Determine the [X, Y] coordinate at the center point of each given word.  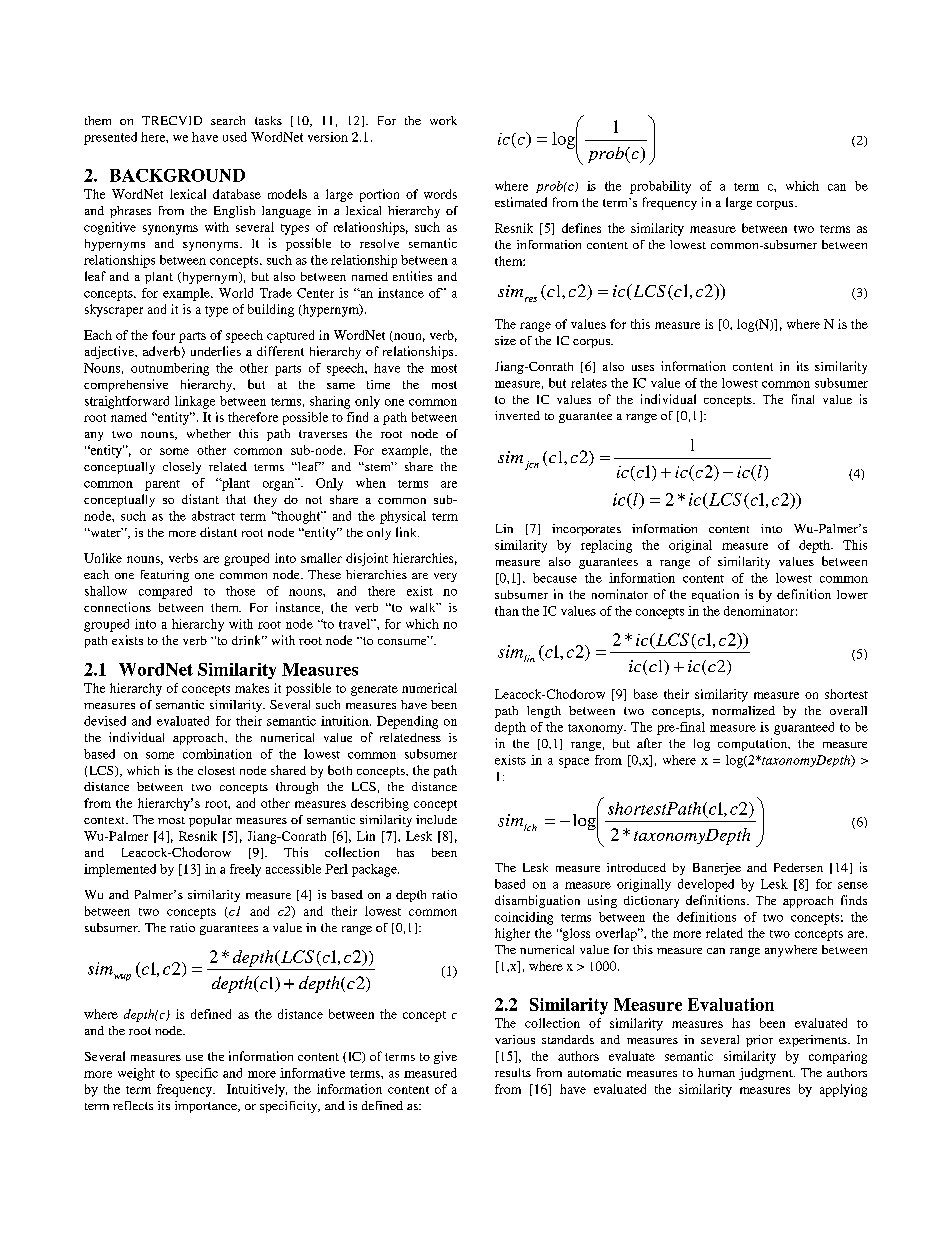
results [513, 1072]
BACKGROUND [177, 175]
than [507, 611]
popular [210, 821]
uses [643, 368]
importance [207, 1107]
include [436, 819]
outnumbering [170, 369]
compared [165, 592]
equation [715, 595]
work [443, 120]
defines [581, 228]
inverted [517, 415]
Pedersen [798, 867]
